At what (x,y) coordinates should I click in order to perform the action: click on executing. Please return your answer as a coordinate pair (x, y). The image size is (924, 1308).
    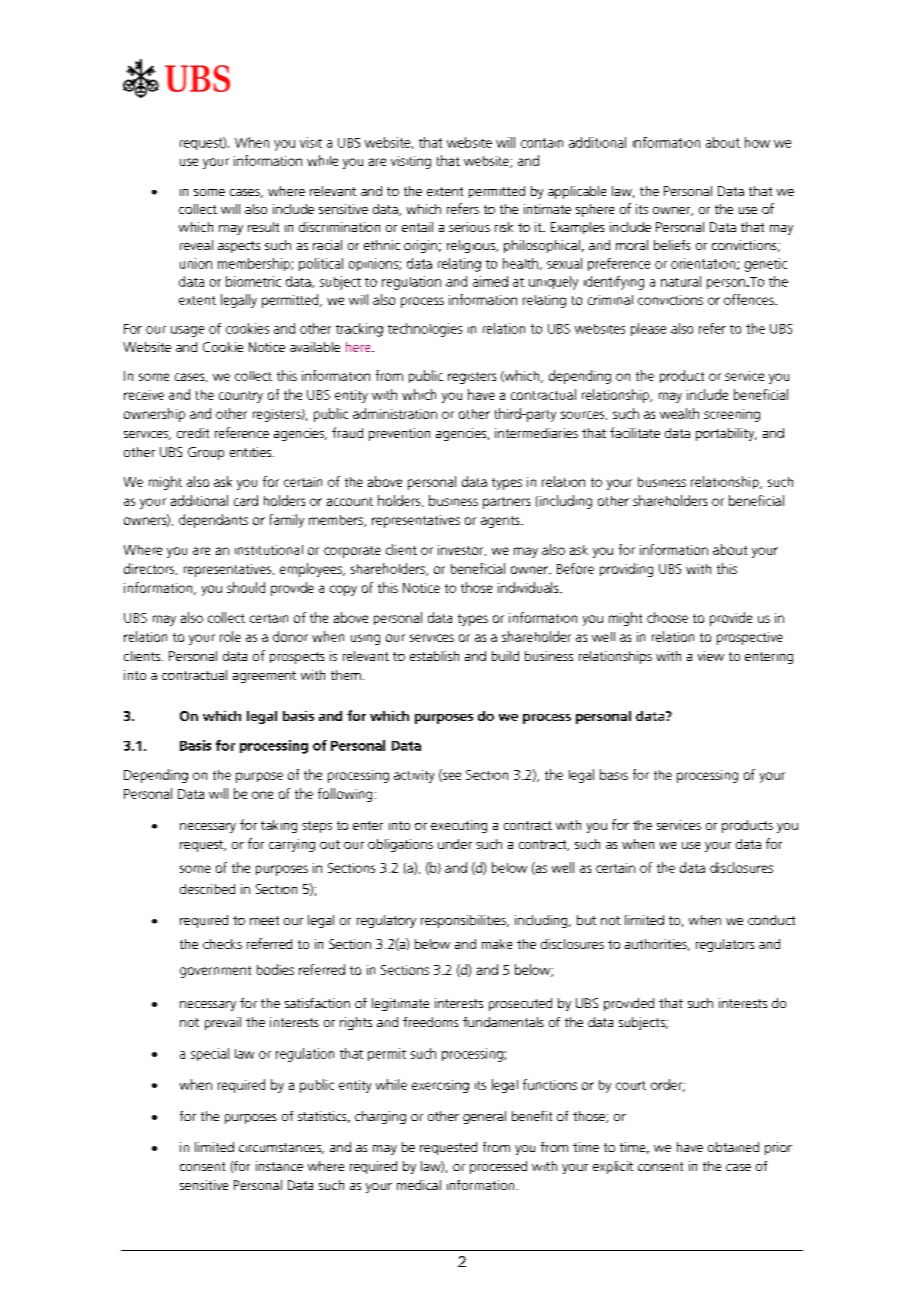
    Looking at the image, I should click on (459, 826).
